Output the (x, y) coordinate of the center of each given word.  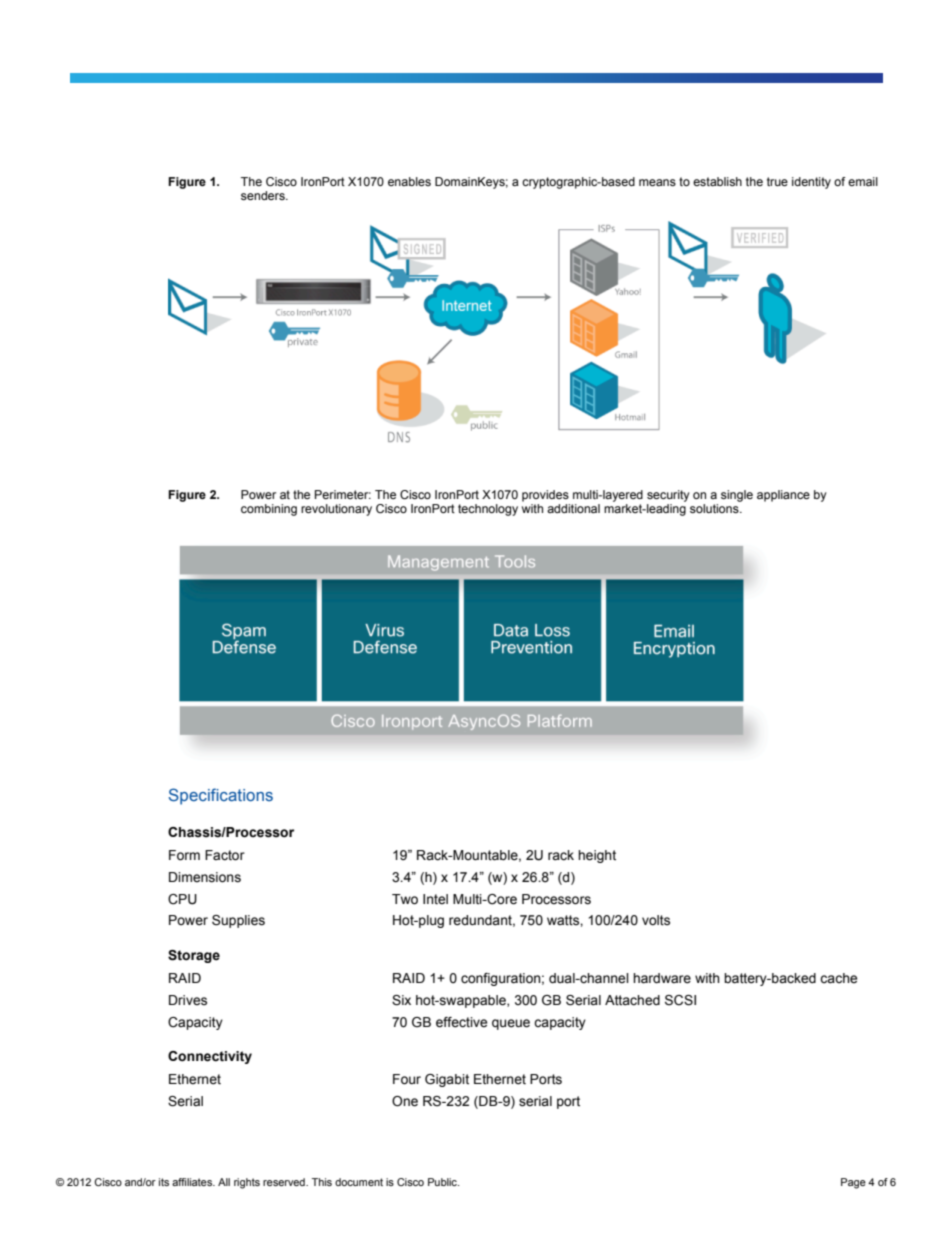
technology (488, 510)
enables (409, 181)
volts (656, 920)
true (777, 181)
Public (443, 1182)
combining (269, 510)
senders (264, 195)
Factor (225, 855)
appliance (783, 496)
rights (247, 1183)
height (597, 856)
